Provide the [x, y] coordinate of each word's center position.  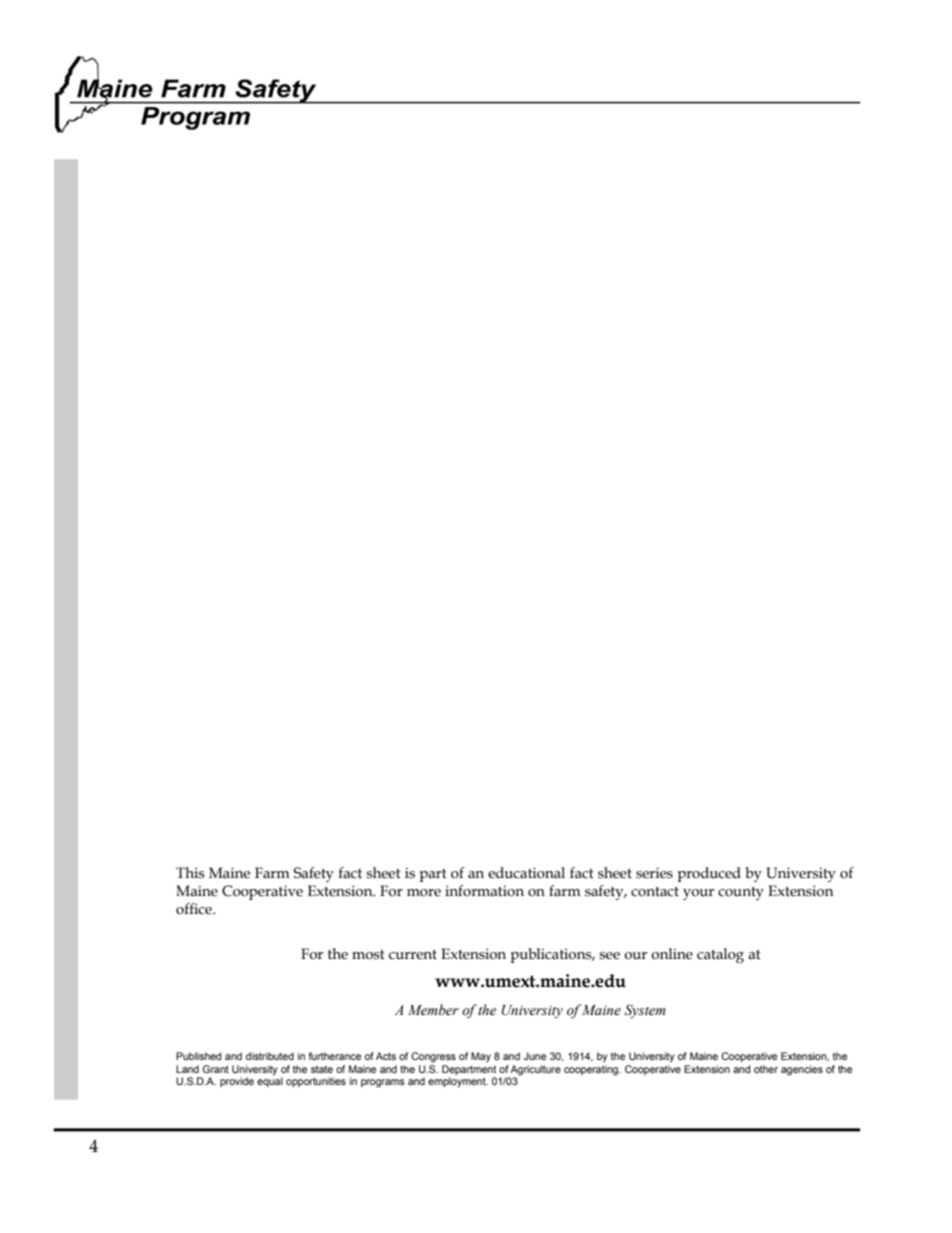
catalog [720, 956]
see [609, 956]
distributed [270, 1056]
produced [709, 874]
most [368, 955]
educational [526, 873]
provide [237, 1082]
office [195, 909]
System [645, 1011]
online [672, 954]
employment [458, 1082]
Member [433, 1010]
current [413, 955]
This [190, 873]
